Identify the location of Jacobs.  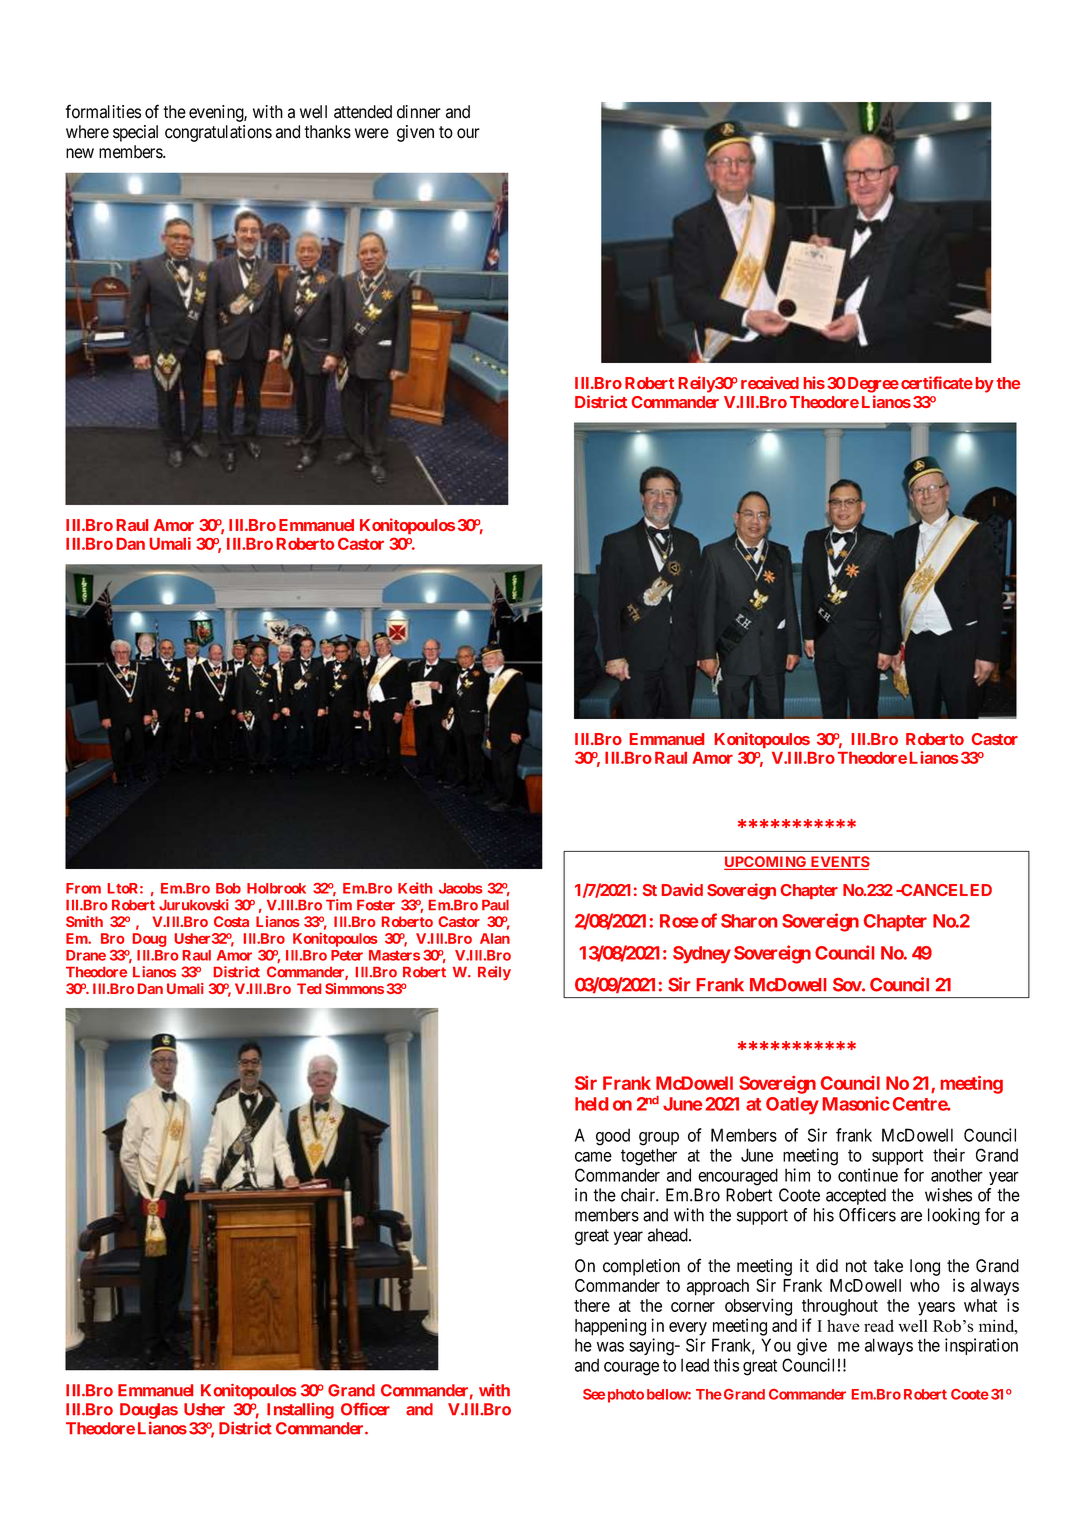
(460, 888).
